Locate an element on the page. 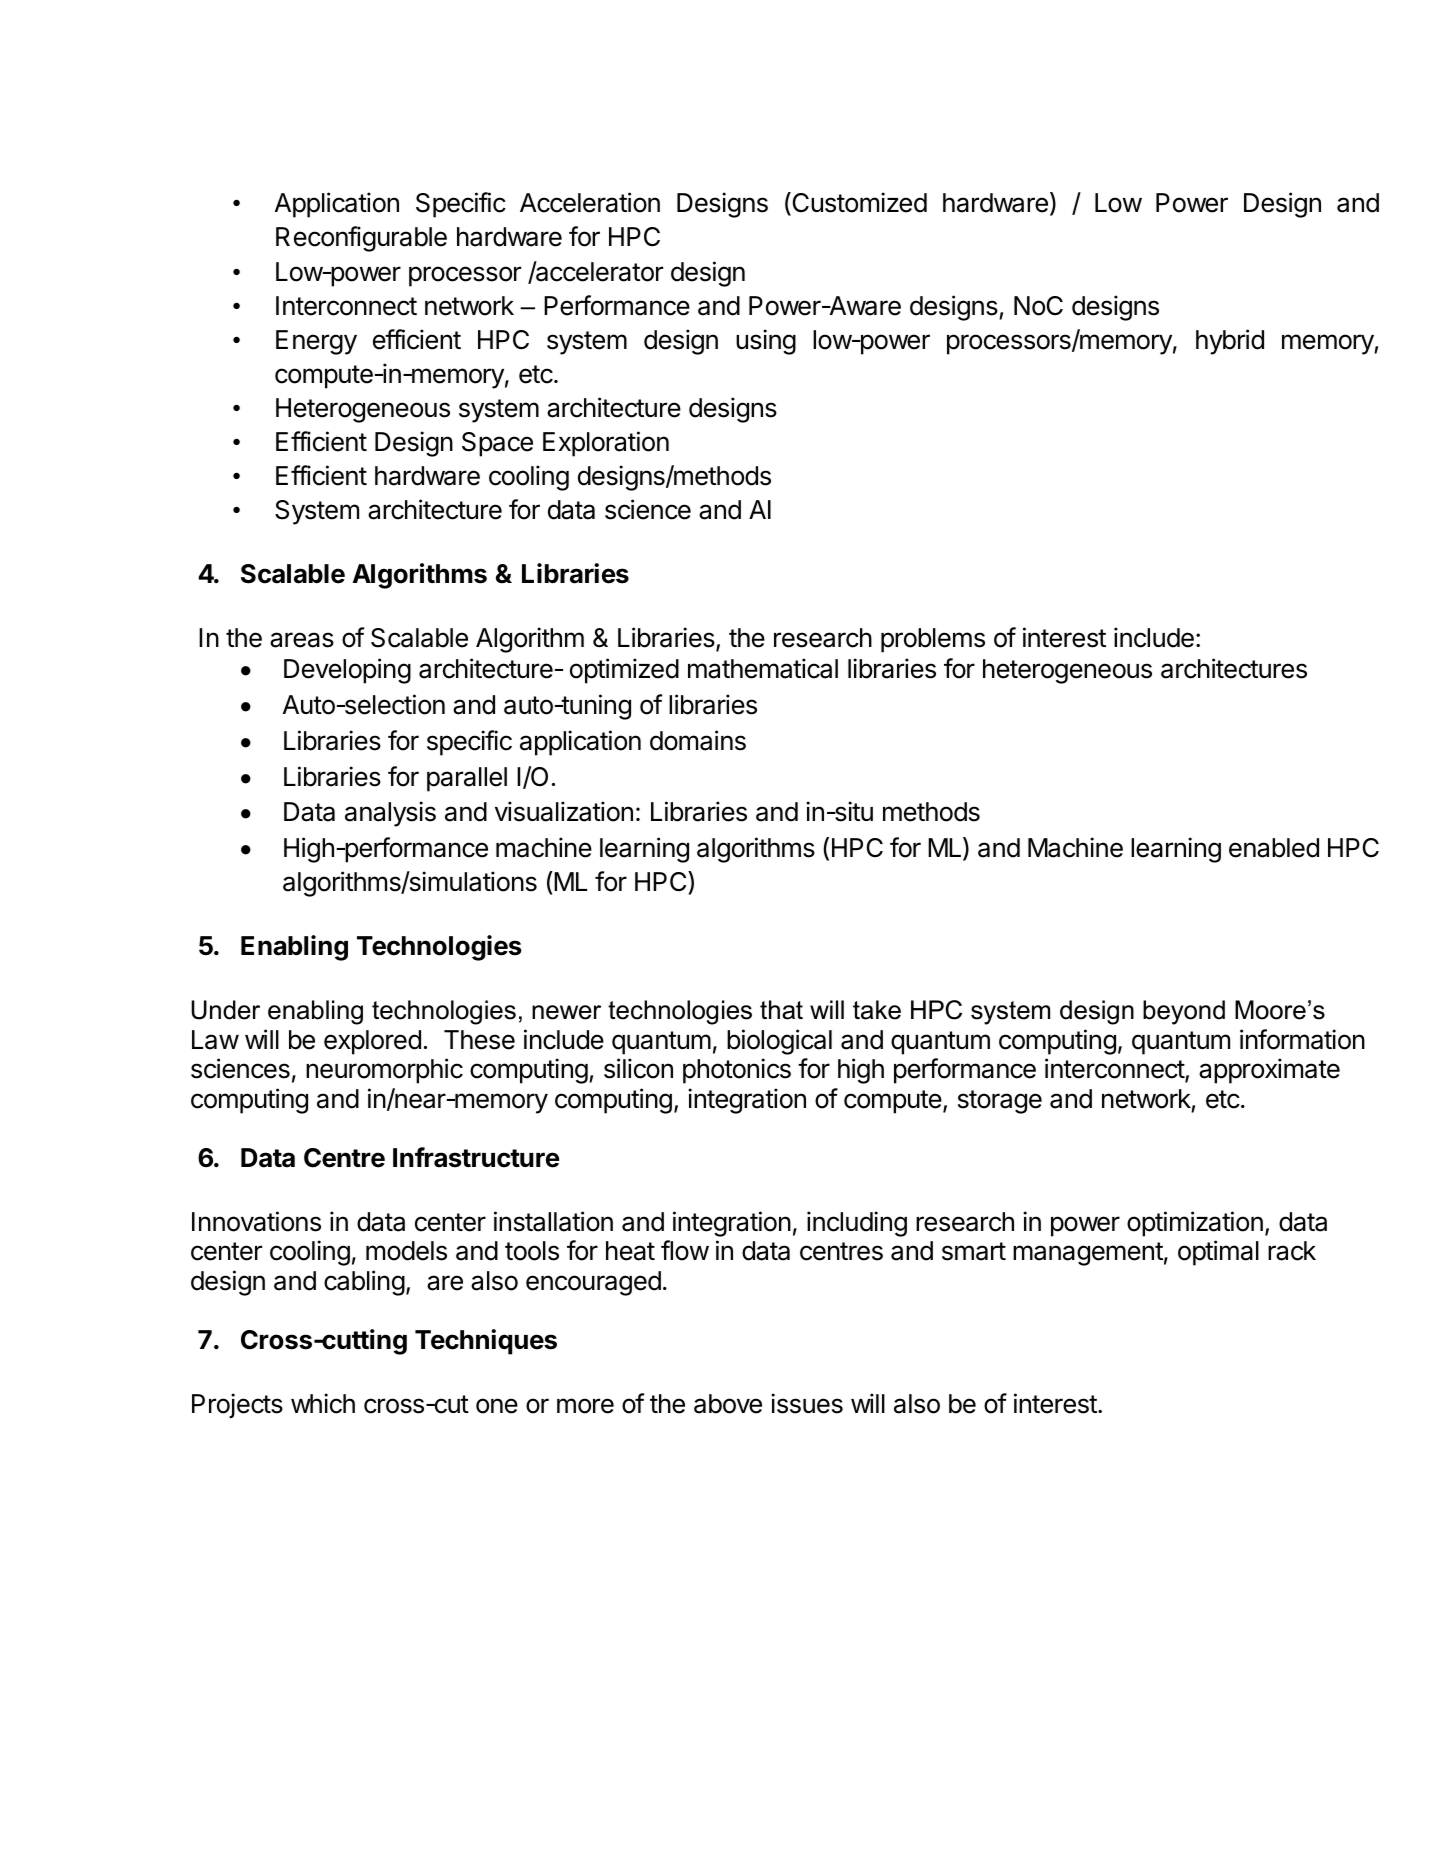 The height and width of the page is (1856, 1434). which is located at coordinates (323, 1403).
